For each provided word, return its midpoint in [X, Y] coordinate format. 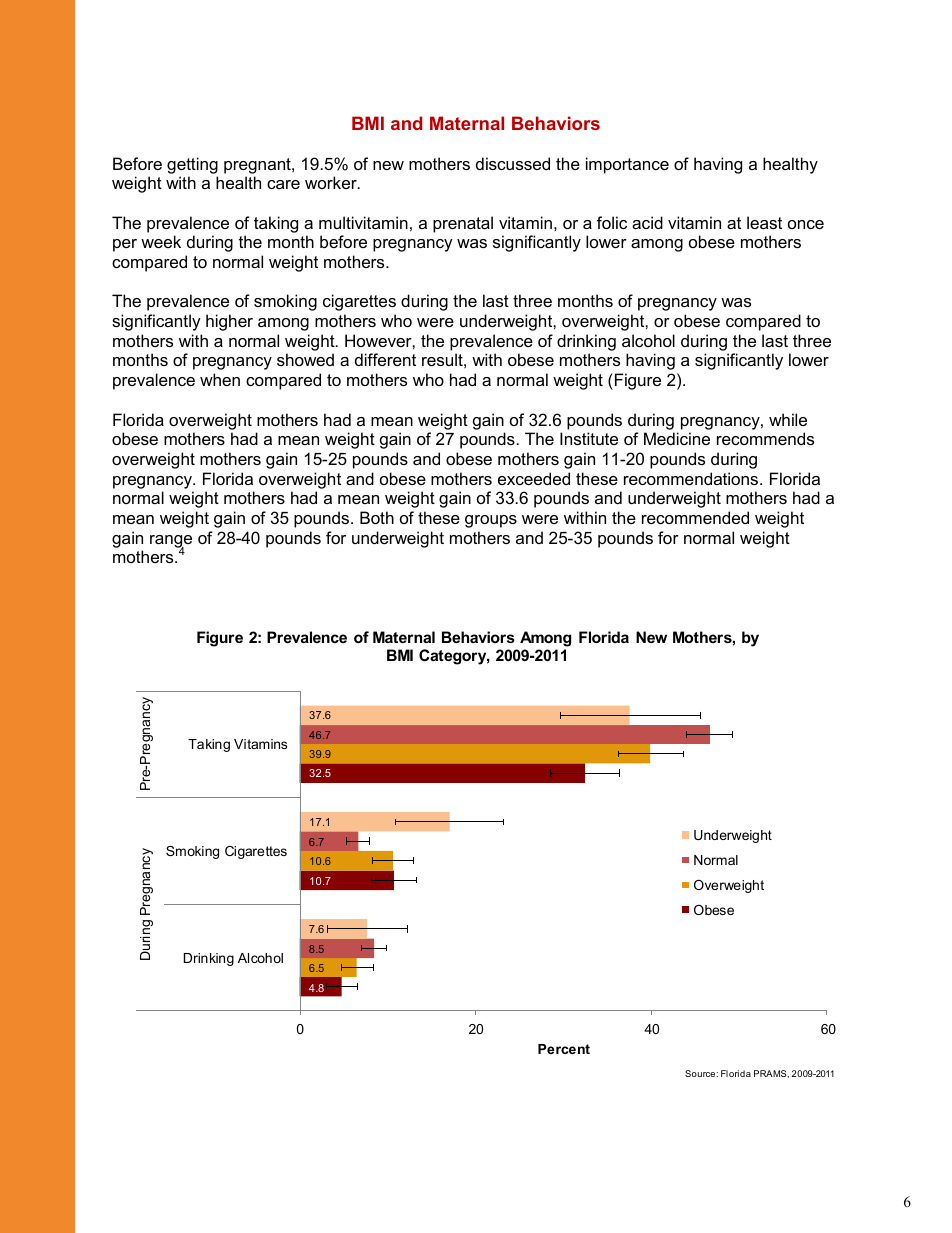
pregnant [258, 166]
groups [491, 521]
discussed [513, 163]
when [220, 379]
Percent [564, 1049]
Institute [589, 438]
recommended [695, 517]
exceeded [534, 478]
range [171, 542]
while [788, 419]
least [764, 222]
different [385, 359]
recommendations [692, 478]
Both [377, 517]
